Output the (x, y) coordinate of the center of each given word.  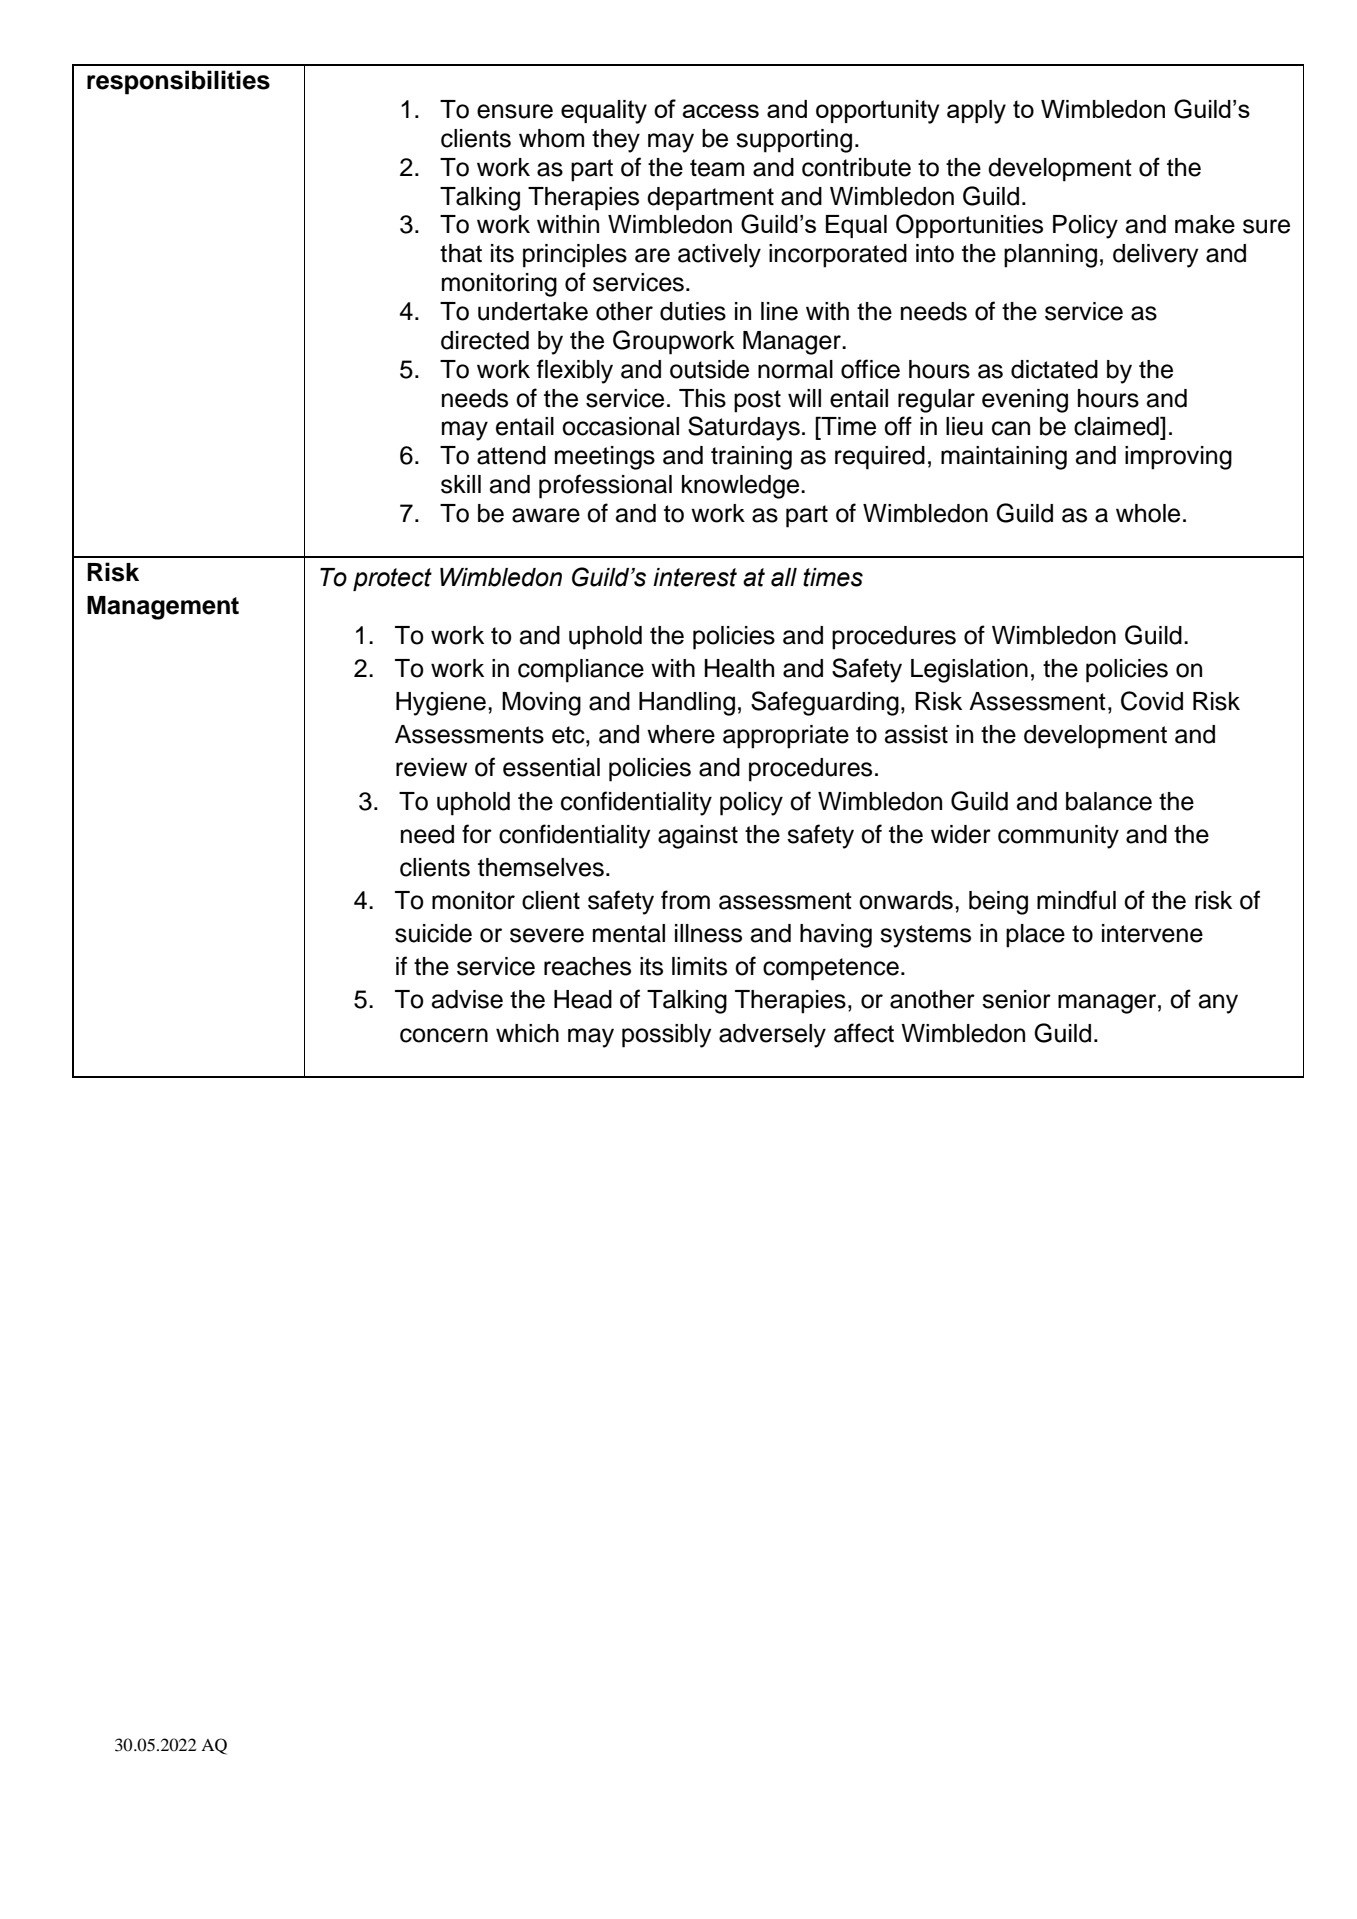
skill (461, 484)
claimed (1117, 426)
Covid (1152, 701)
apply (976, 112)
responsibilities (178, 82)
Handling (687, 704)
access (720, 111)
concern (444, 1035)
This (702, 398)
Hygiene (441, 704)
